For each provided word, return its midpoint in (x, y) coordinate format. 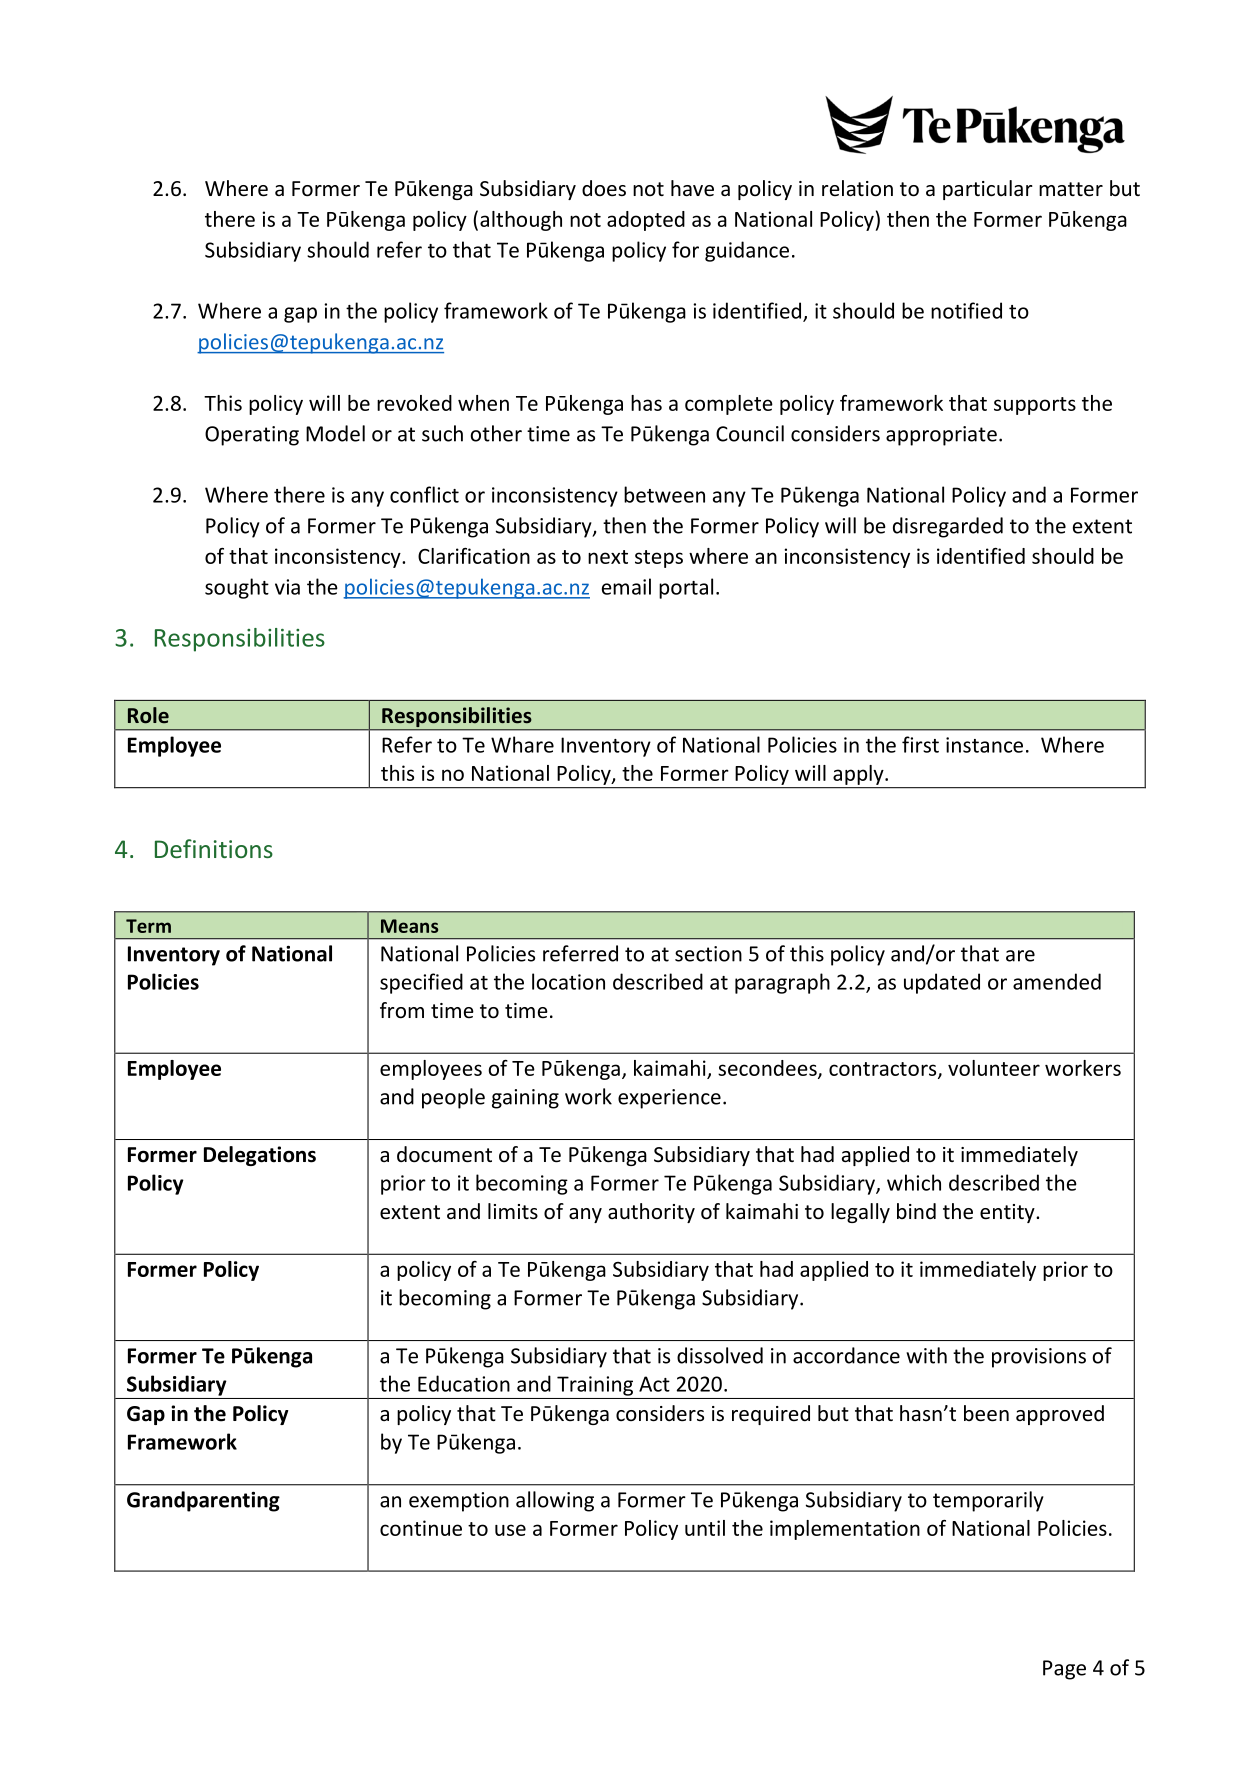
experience (669, 1099)
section (708, 954)
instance (984, 745)
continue (421, 1528)
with (926, 1355)
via (287, 587)
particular (988, 190)
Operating (252, 436)
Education (464, 1383)
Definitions (214, 848)
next (608, 557)
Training (595, 1386)
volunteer (994, 1068)
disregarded (948, 527)
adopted (646, 221)
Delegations (260, 1156)
